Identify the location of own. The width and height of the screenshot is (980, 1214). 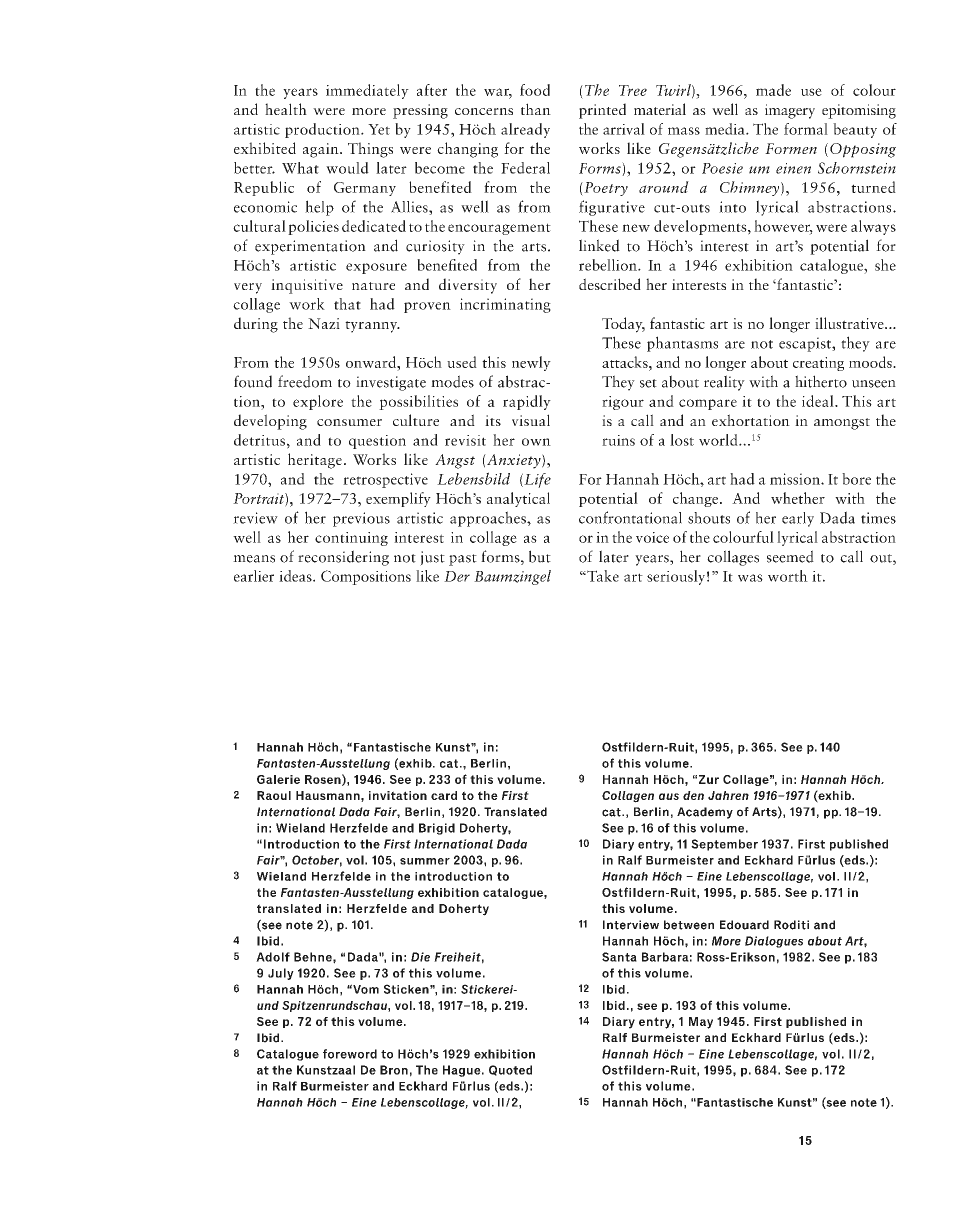
(536, 442).
